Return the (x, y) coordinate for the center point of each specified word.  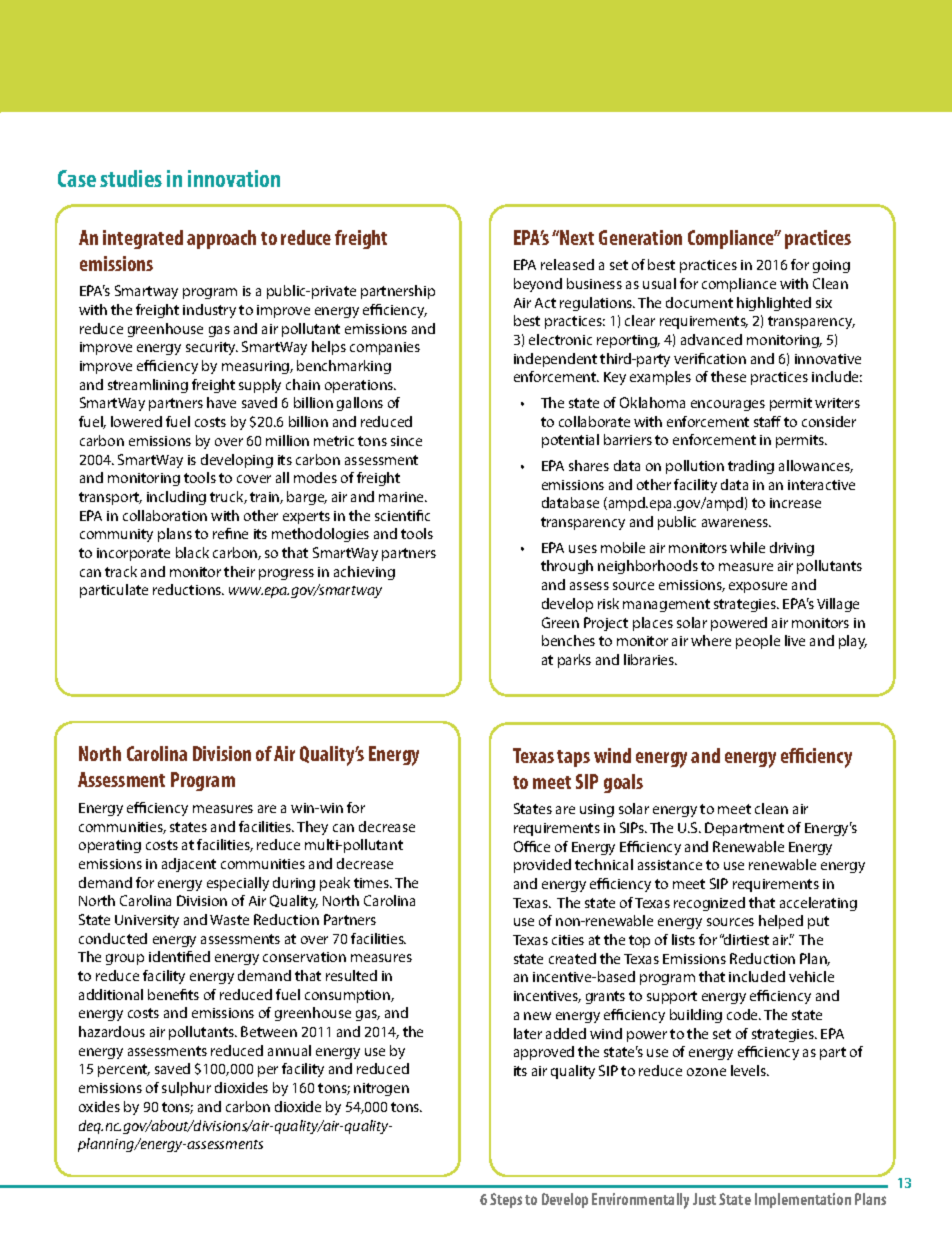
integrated (143, 239)
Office (532, 846)
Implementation (803, 1200)
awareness (736, 523)
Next (577, 237)
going (831, 266)
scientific (402, 515)
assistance (670, 865)
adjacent (189, 865)
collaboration (165, 515)
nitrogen (381, 1089)
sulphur (186, 1089)
